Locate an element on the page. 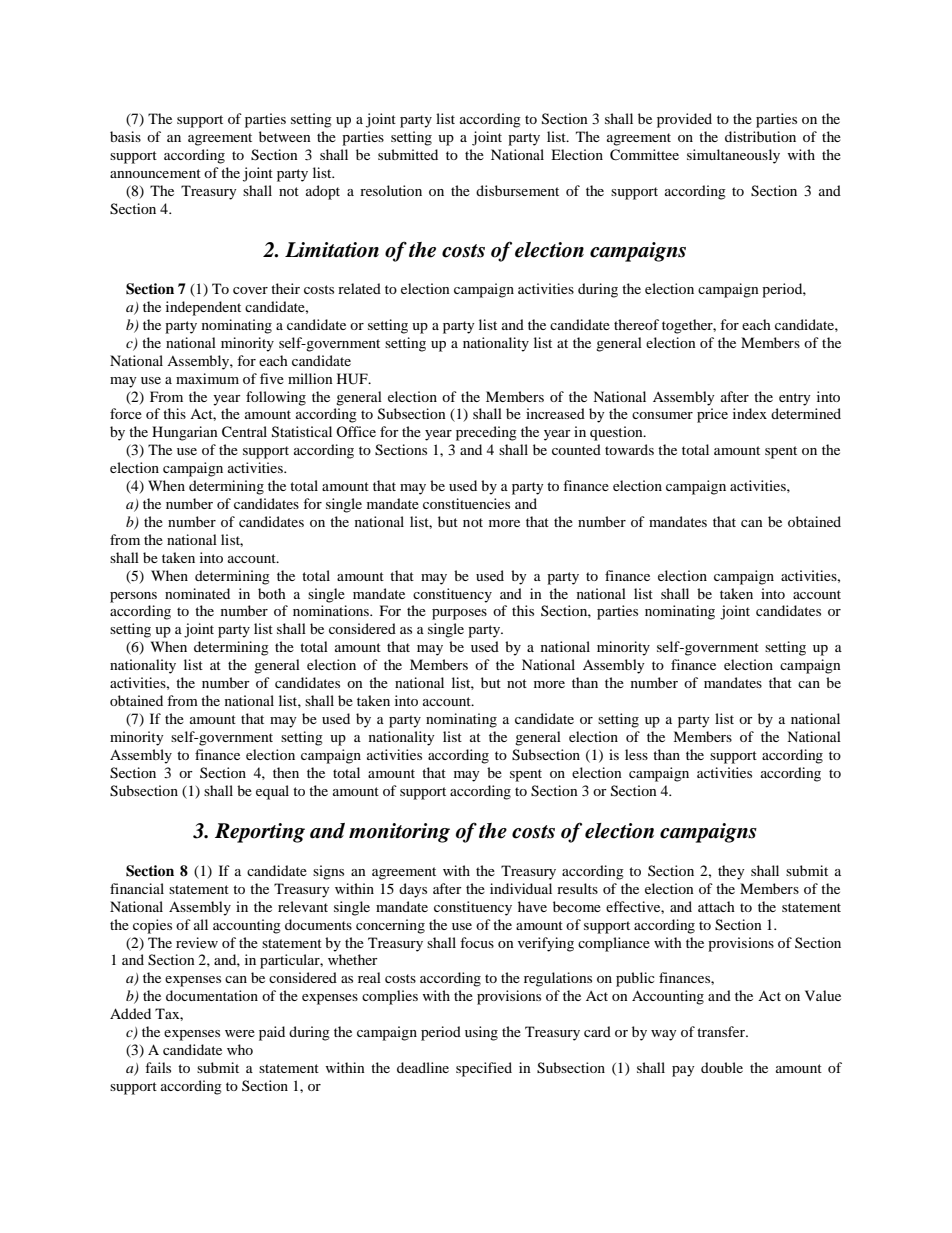 Image resolution: width=952 pixels, height=1233 pixels. announcement is located at coordinates (155, 173).
